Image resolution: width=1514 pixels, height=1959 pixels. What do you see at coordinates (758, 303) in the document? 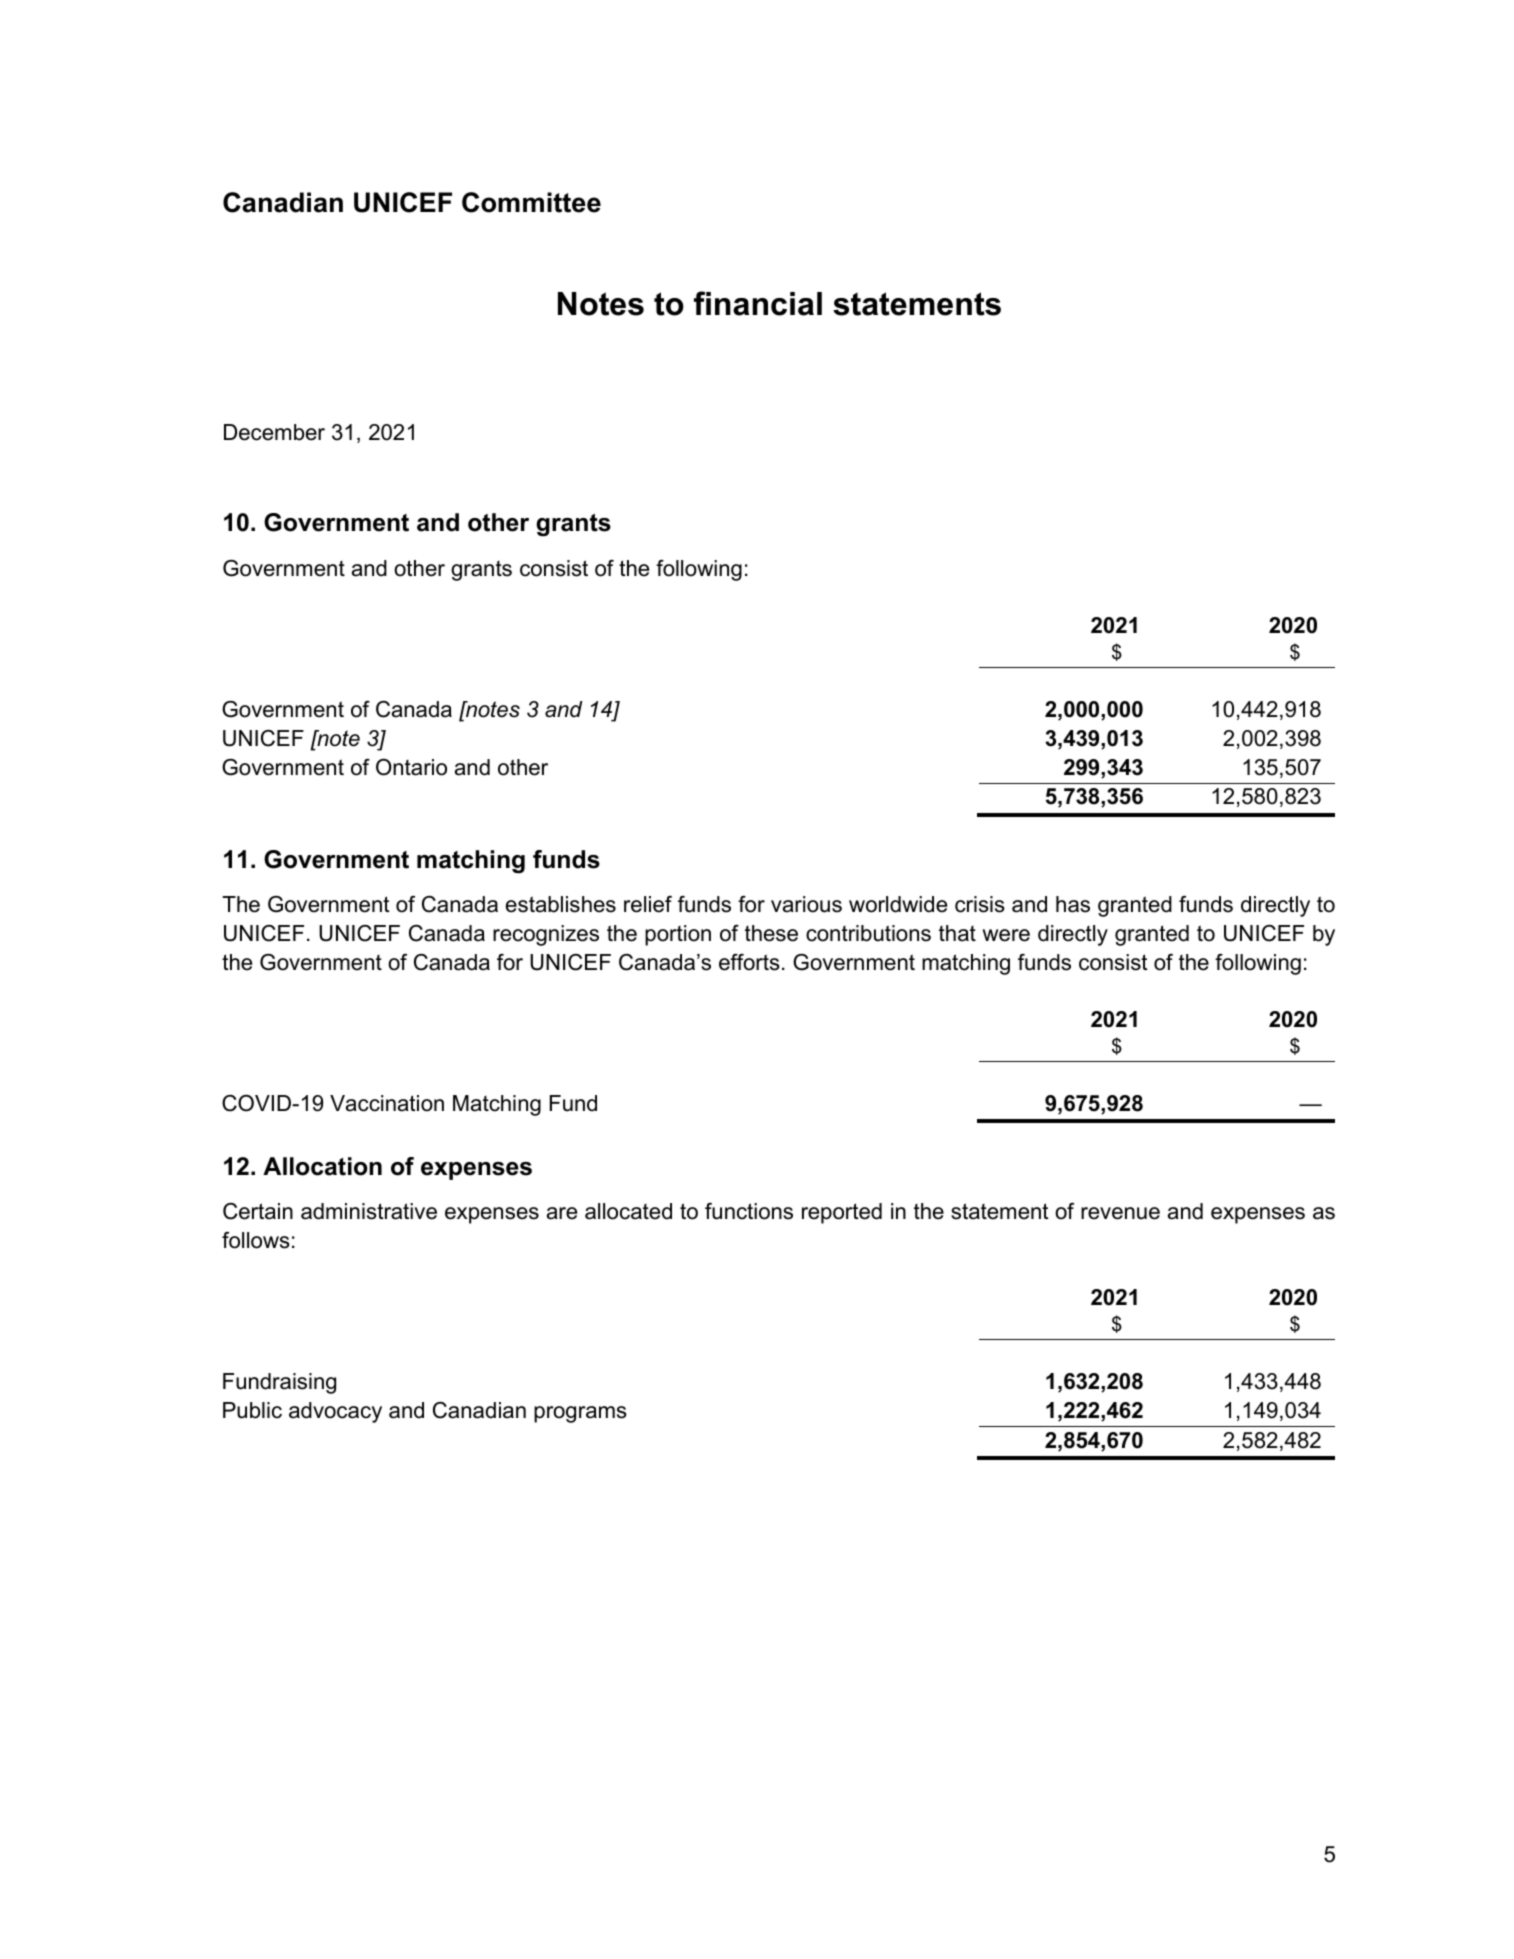
I see `financial` at bounding box center [758, 303].
